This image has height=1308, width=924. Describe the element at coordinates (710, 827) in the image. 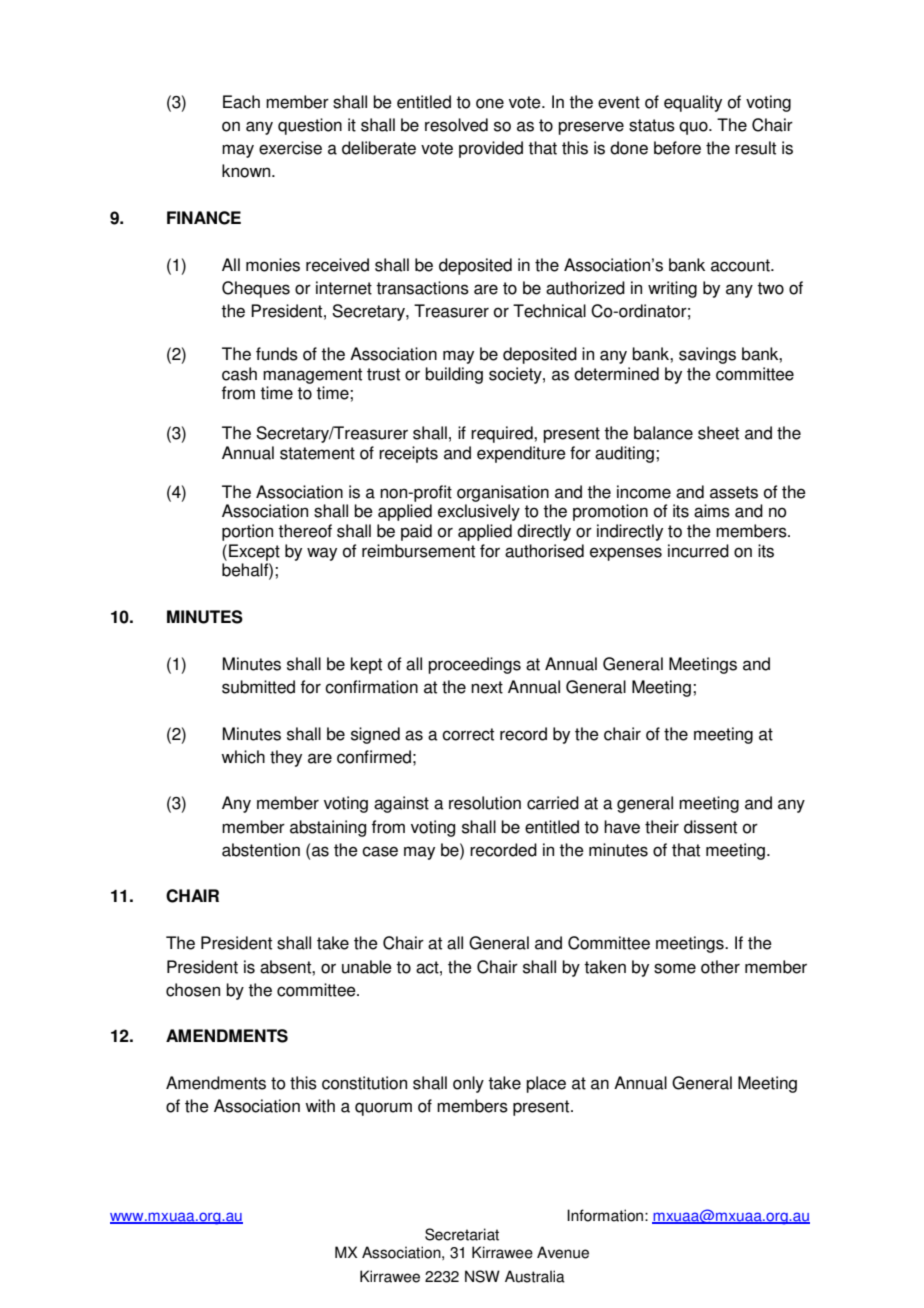

I see `dissent` at that location.
